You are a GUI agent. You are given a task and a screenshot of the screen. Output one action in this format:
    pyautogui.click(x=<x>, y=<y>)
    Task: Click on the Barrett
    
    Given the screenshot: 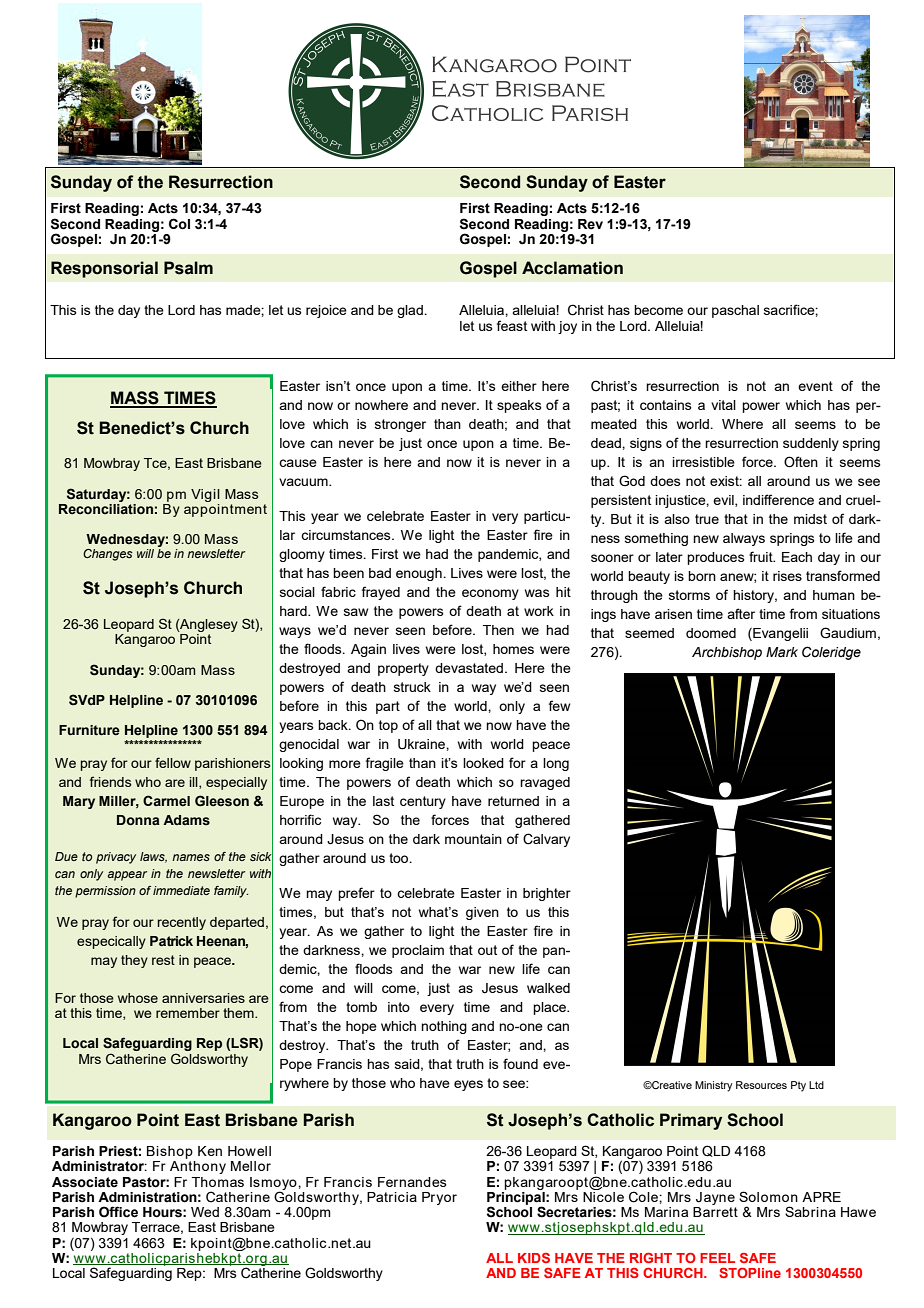 What is the action you would take?
    pyautogui.click(x=715, y=1212)
